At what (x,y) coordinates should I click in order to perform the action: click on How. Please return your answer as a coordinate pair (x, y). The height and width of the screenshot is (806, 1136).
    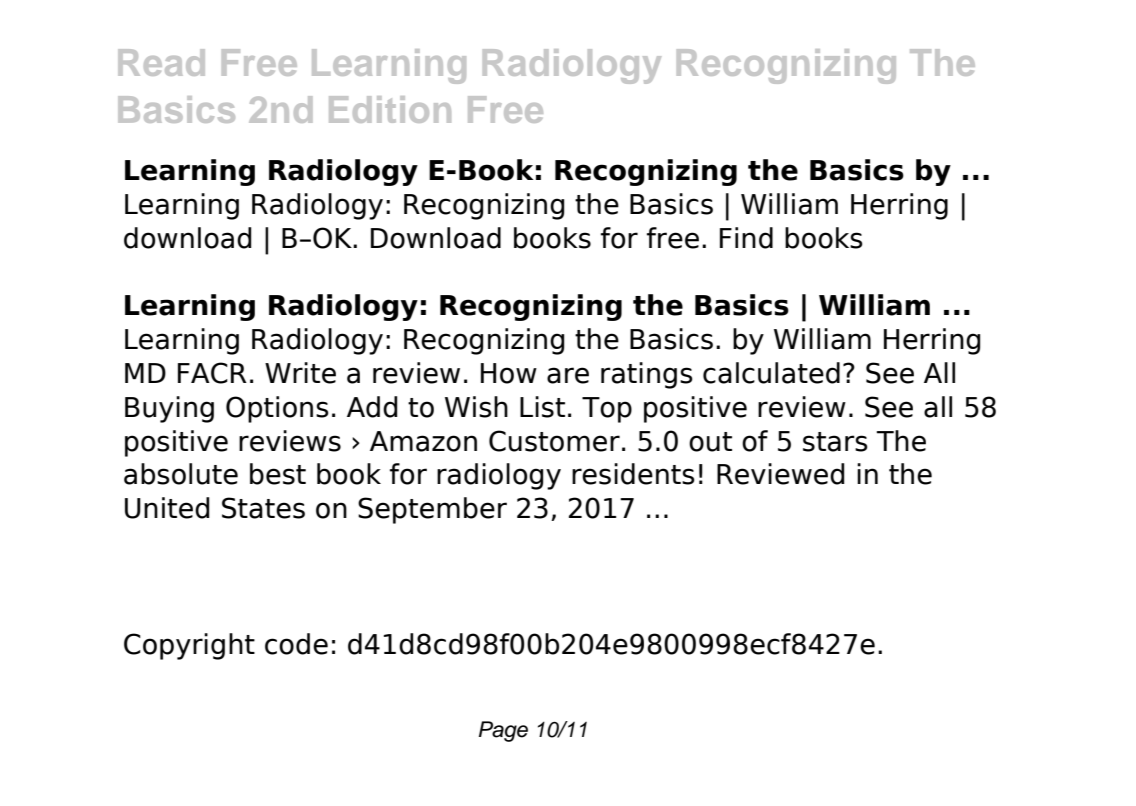
    Looking at the image, I should click on (509, 373).
